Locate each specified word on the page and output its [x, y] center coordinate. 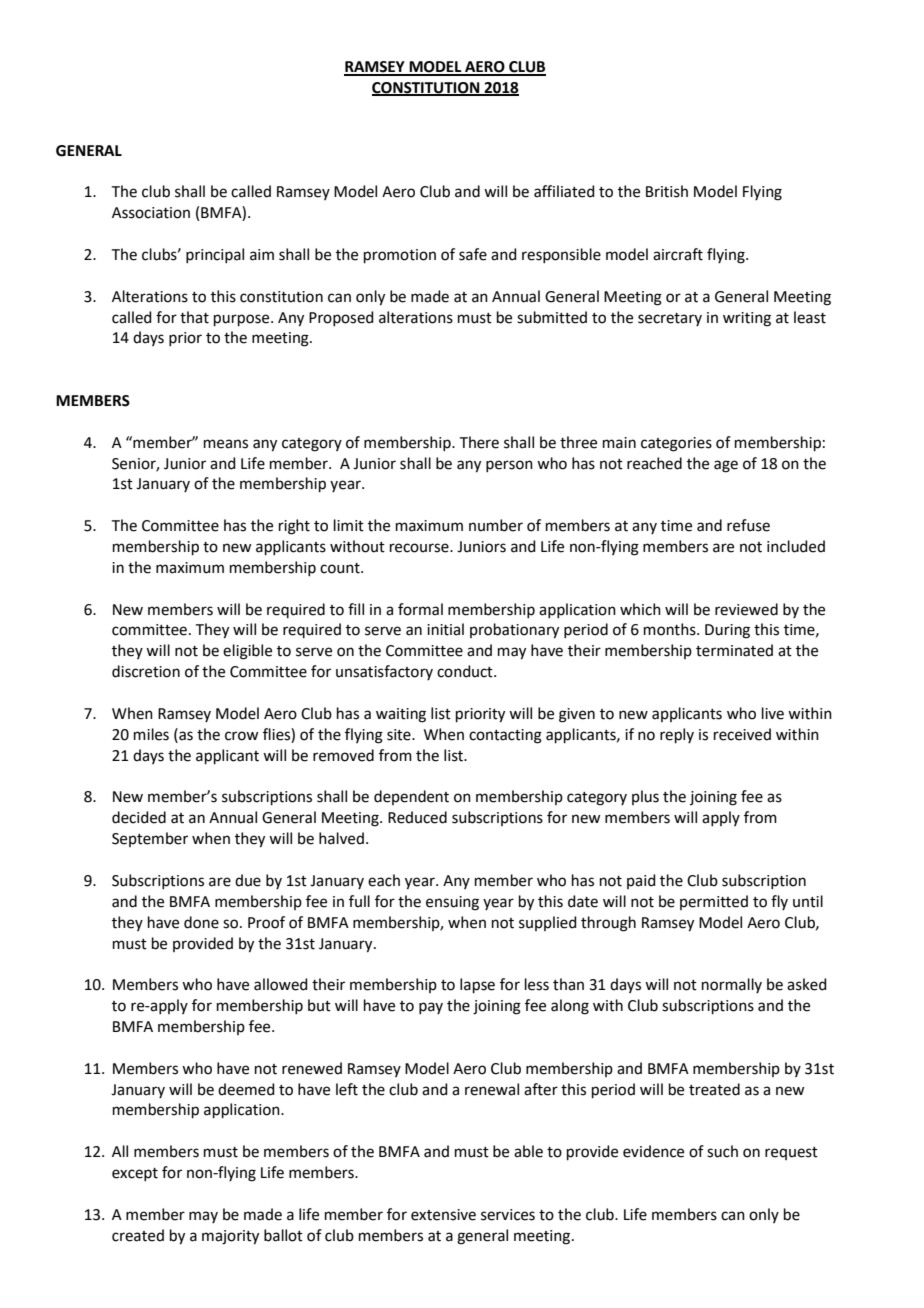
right [294, 527]
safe [473, 254]
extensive [443, 1215]
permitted [714, 902]
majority [230, 1237]
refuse [748, 525]
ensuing [452, 903]
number [496, 525]
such [722, 1151]
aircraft [678, 254]
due [248, 880]
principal [215, 255]
